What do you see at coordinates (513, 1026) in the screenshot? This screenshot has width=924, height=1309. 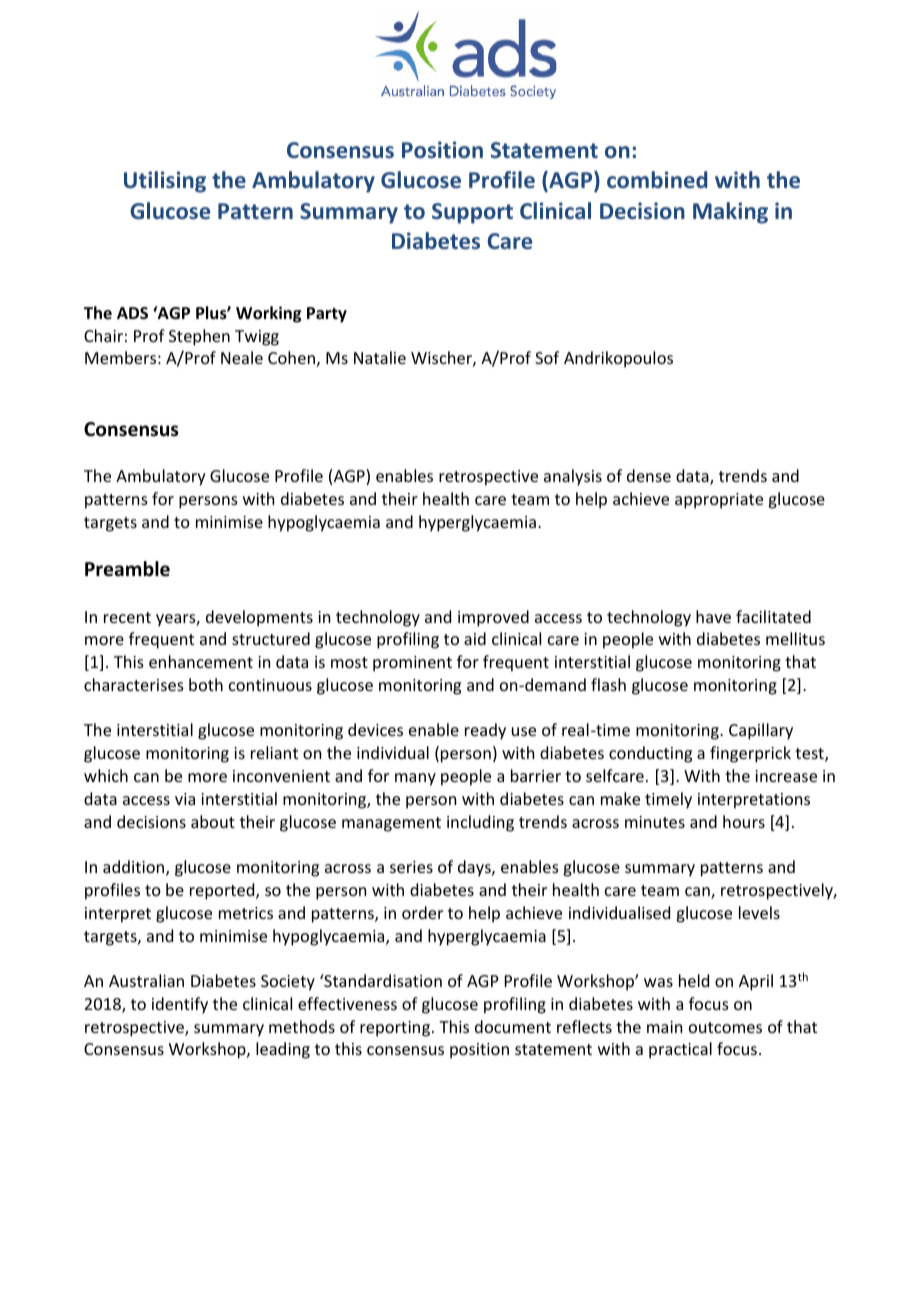 I see `document` at bounding box center [513, 1026].
